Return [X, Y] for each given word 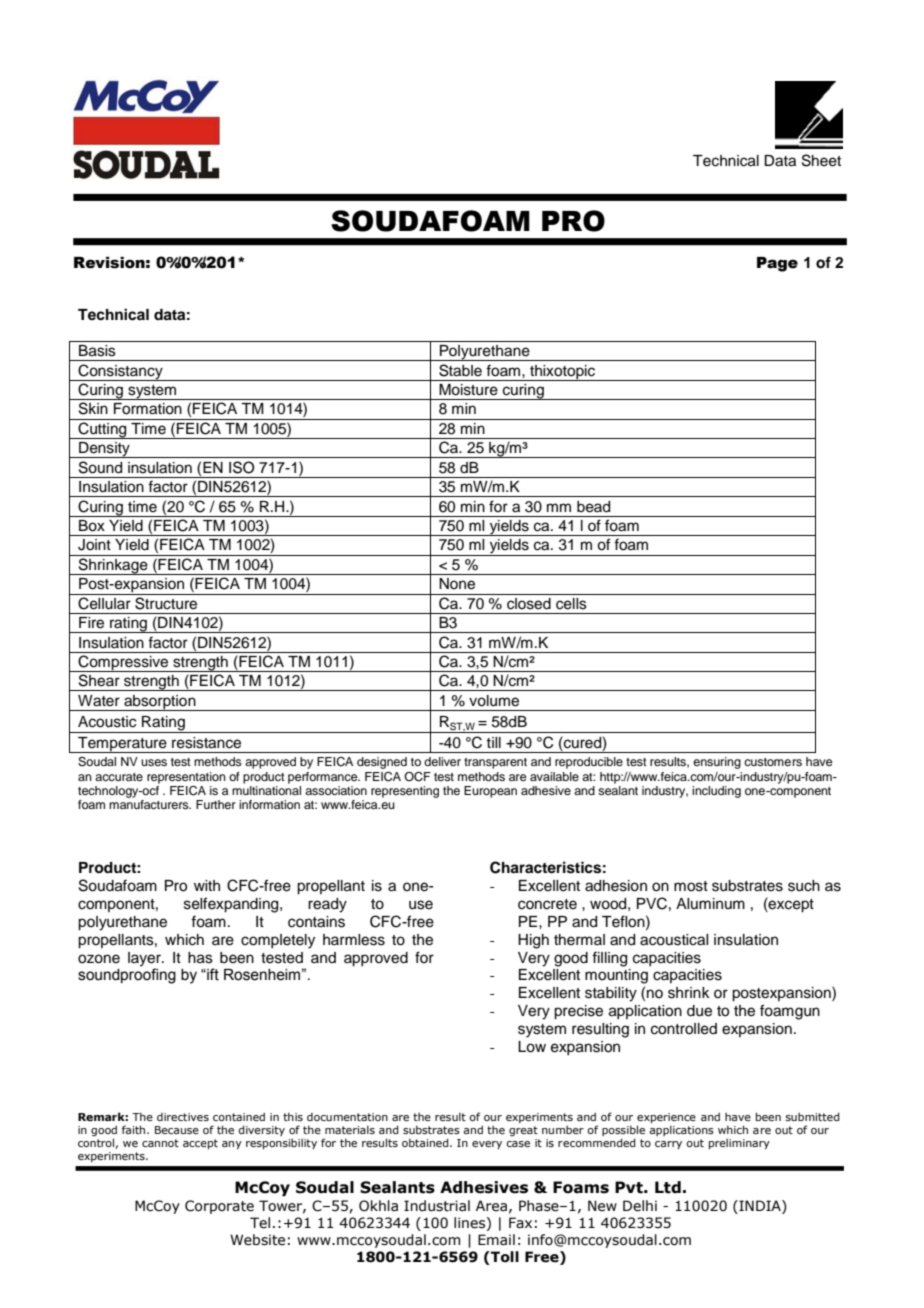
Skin [93, 408]
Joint [94, 545]
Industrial [437, 1206]
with [207, 885]
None [457, 584]
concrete [547, 904]
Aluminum [710, 903]
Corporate [219, 1207]
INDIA [760, 1205]
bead [593, 507]
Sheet [821, 160]
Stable [460, 370]
